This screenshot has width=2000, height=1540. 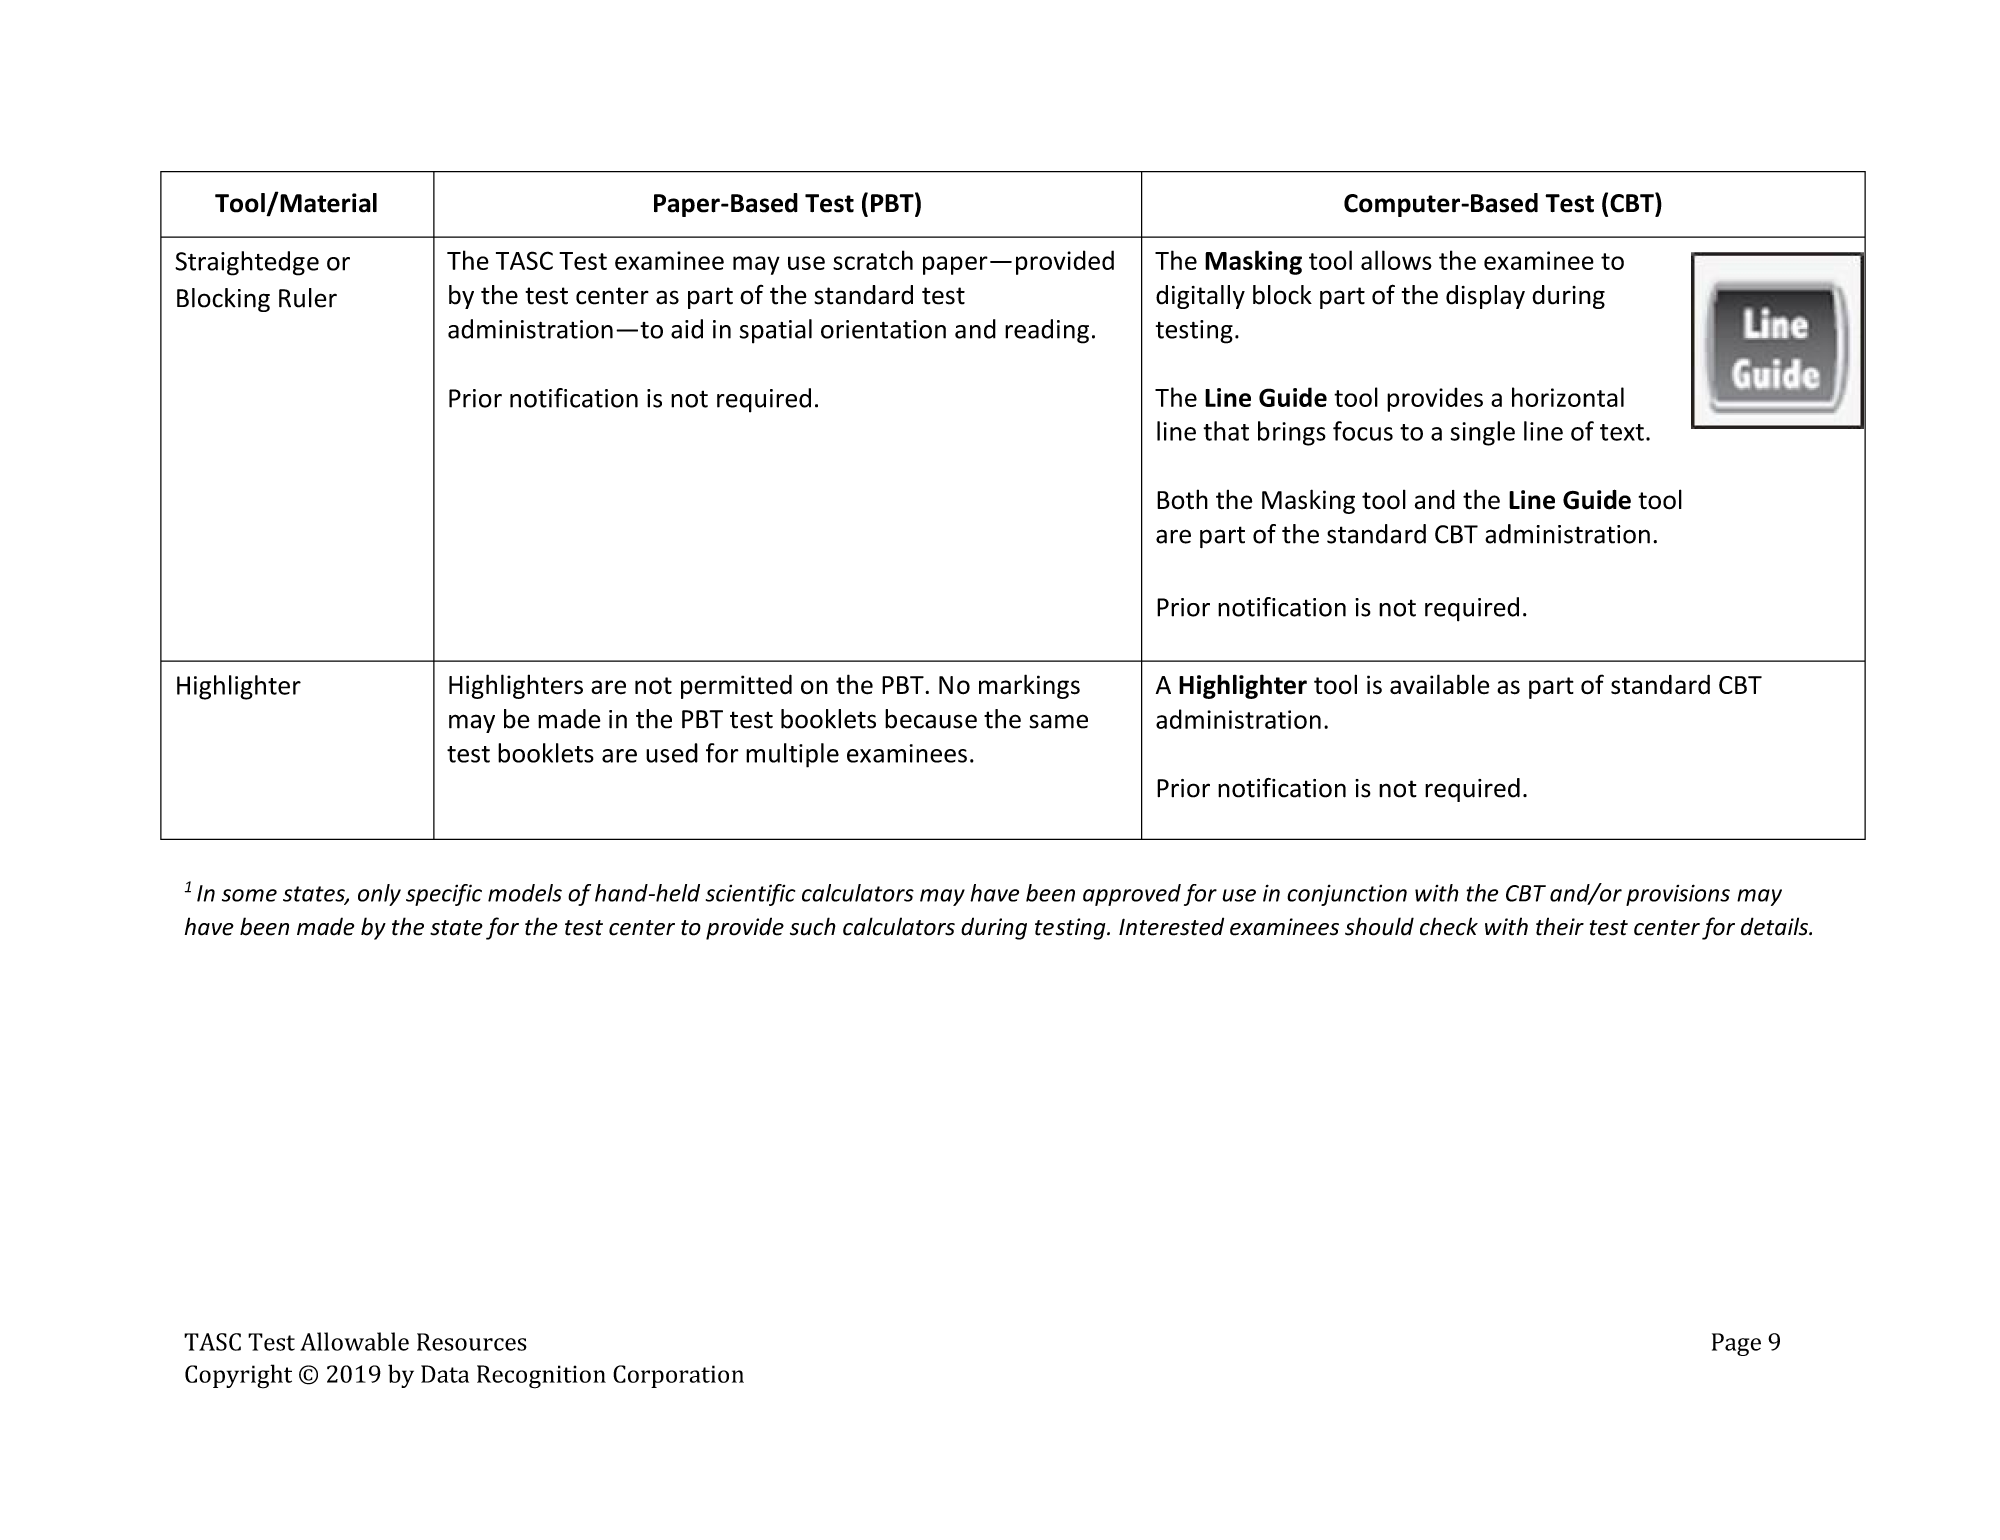 What do you see at coordinates (1047, 331) in the screenshot?
I see `reading` at bounding box center [1047, 331].
